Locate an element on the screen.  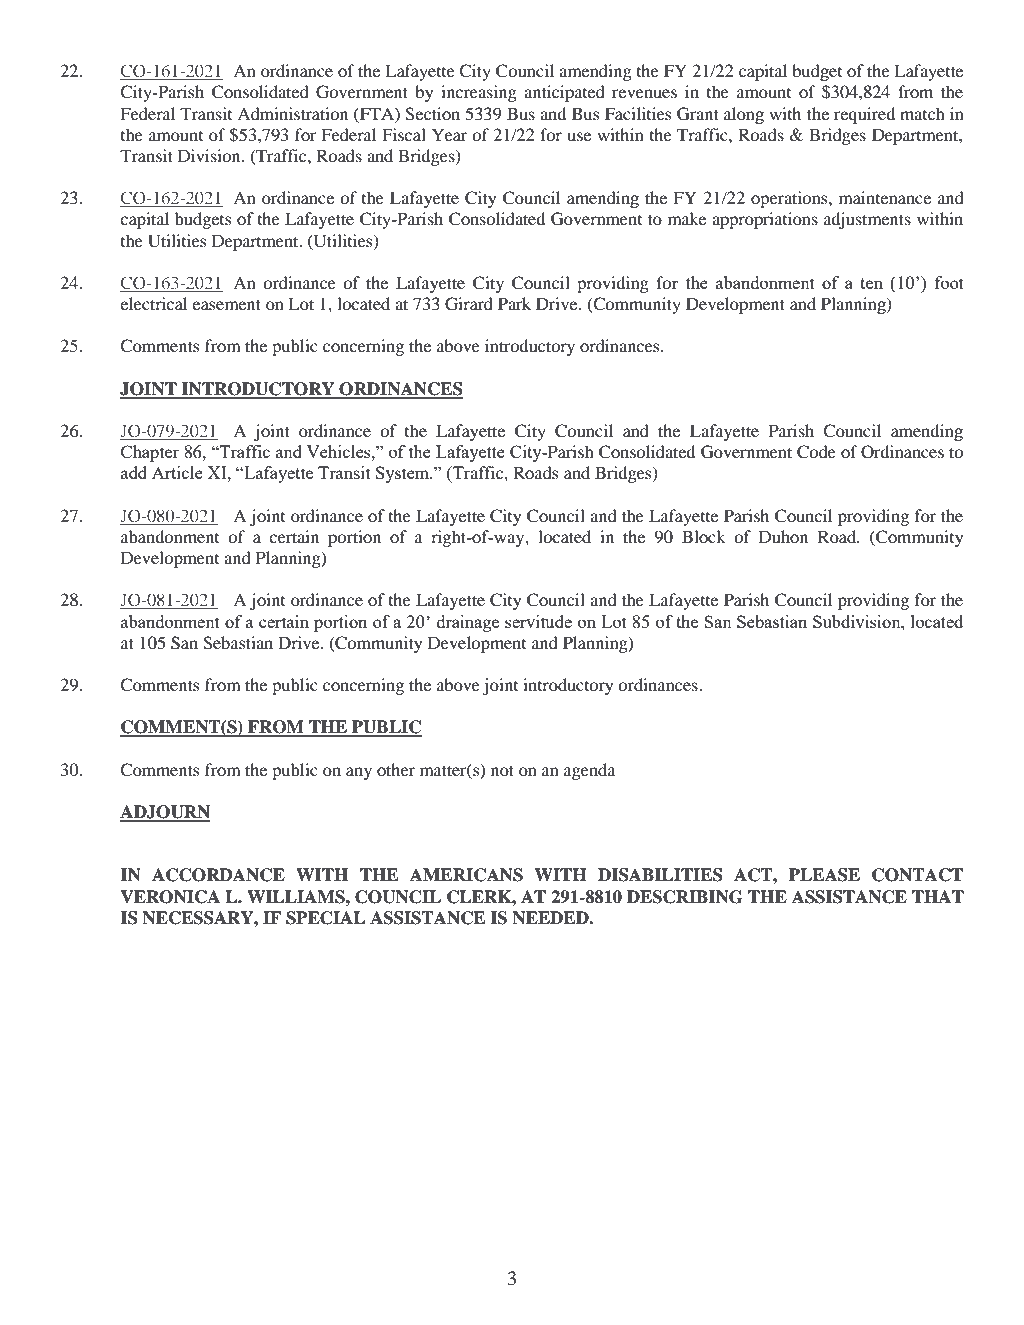
AMERICANS is located at coordinates (466, 875).
